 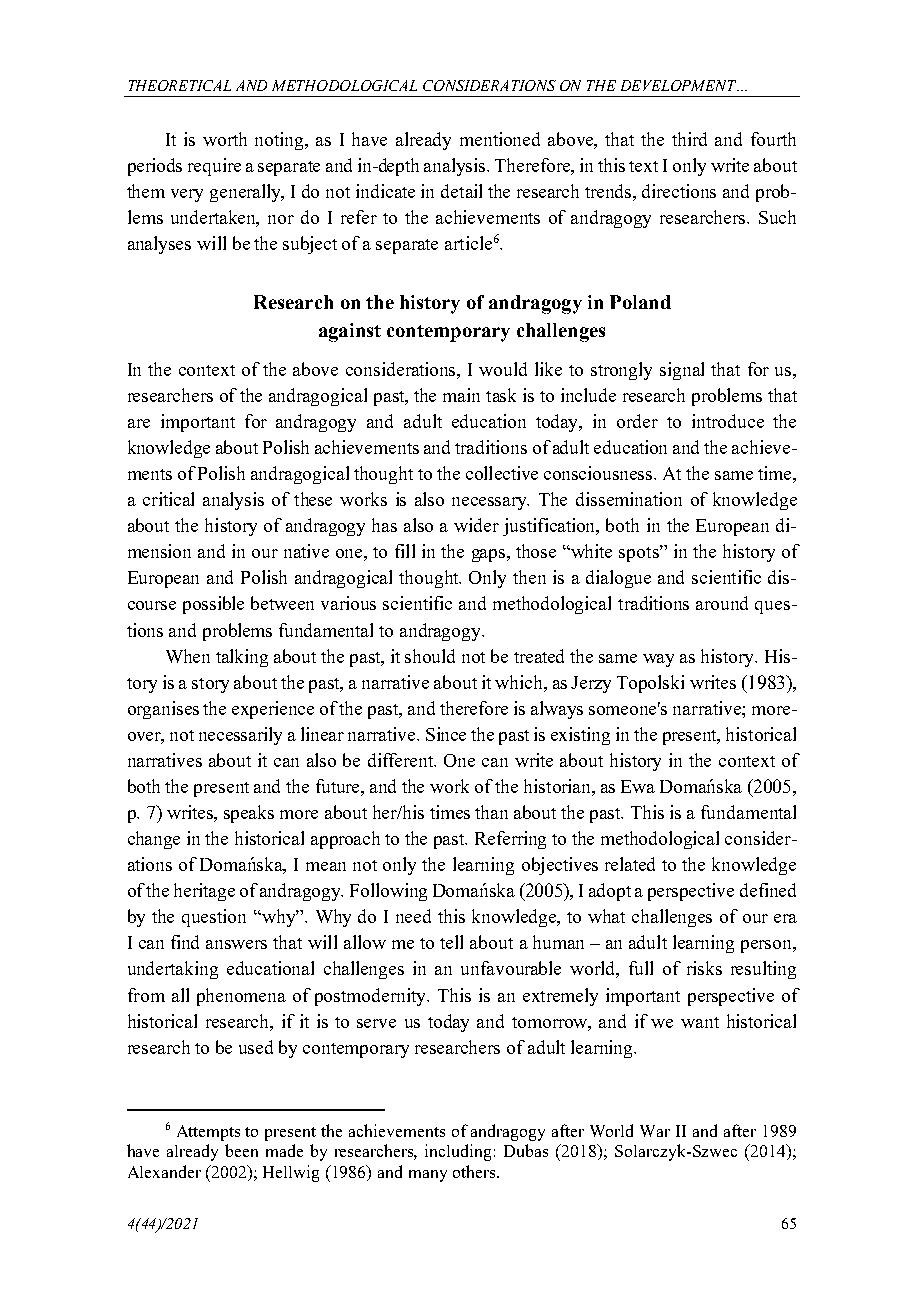 What do you see at coordinates (682, 371) in the page?
I see `signal` at bounding box center [682, 371].
